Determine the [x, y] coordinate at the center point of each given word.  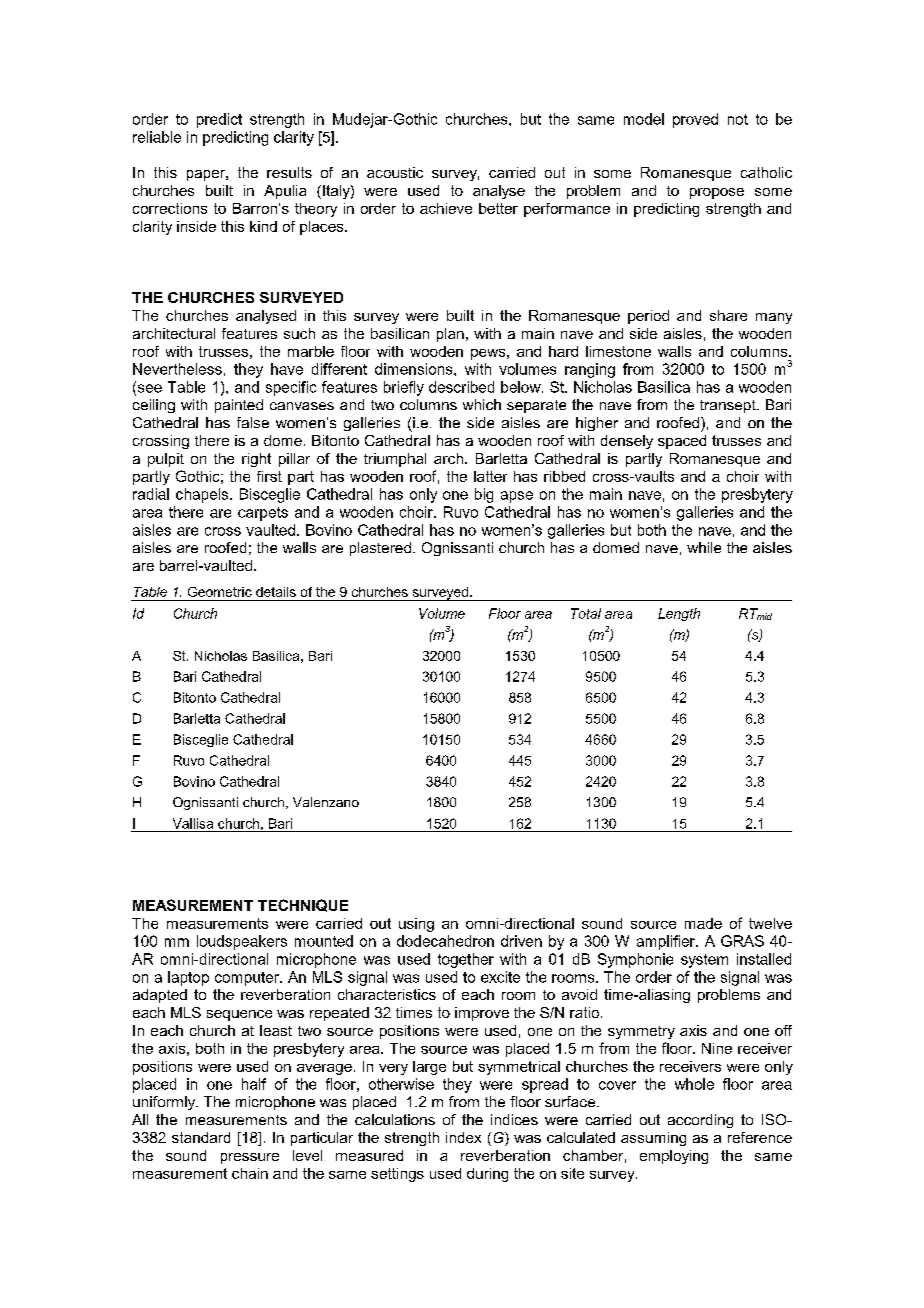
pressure [250, 1158]
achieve [446, 208]
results [289, 172]
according [700, 1121]
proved [695, 120]
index [463, 1137]
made [703, 923]
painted [239, 406]
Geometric [220, 592]
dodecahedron [445, 941]
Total [586, 613]
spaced [682, 442]
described [461, 387]
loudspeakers [242, 942]
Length [679, 614]
